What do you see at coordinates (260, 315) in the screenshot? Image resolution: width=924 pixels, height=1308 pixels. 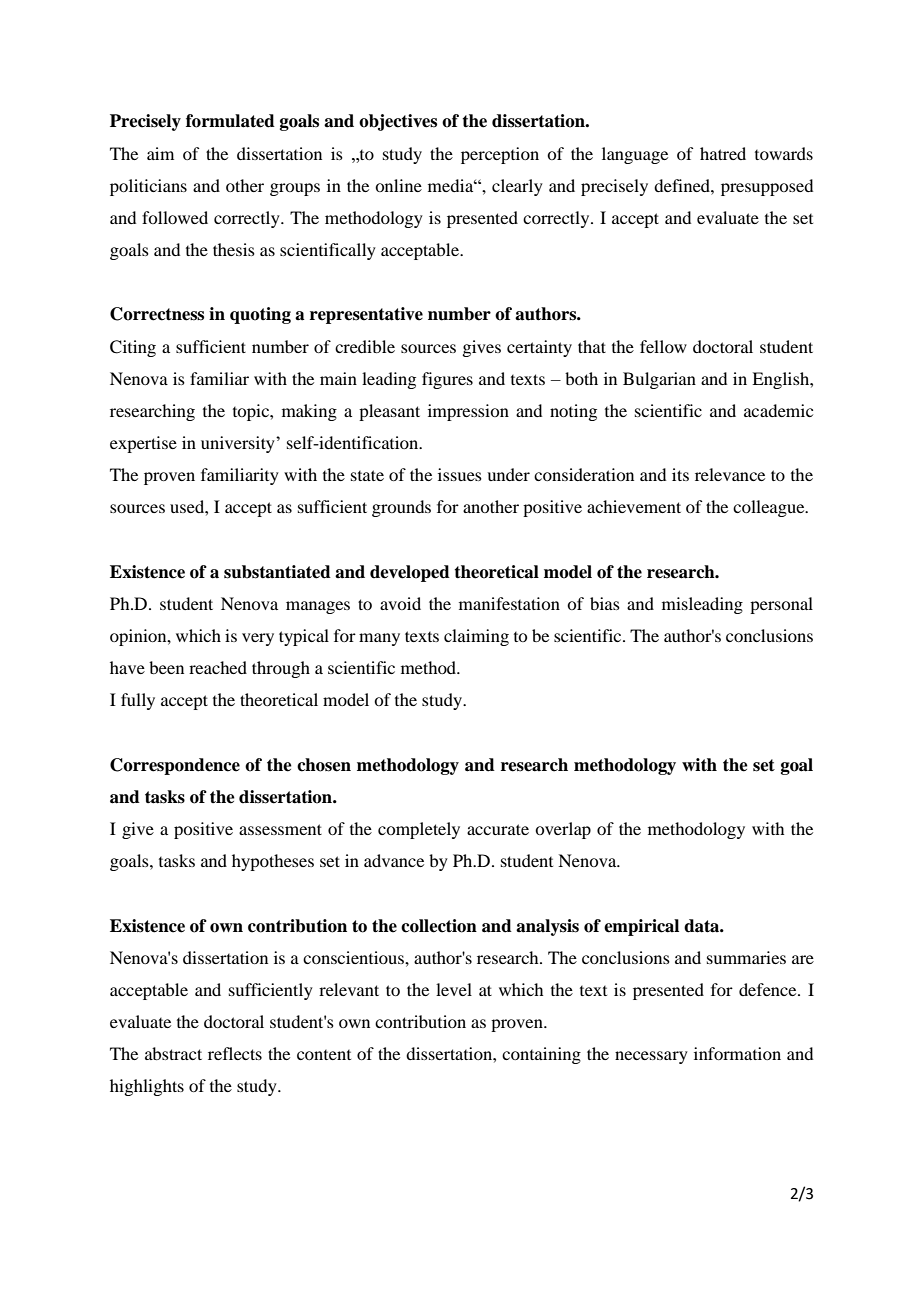 I see `quoting` at bounding box center [260, 315].
